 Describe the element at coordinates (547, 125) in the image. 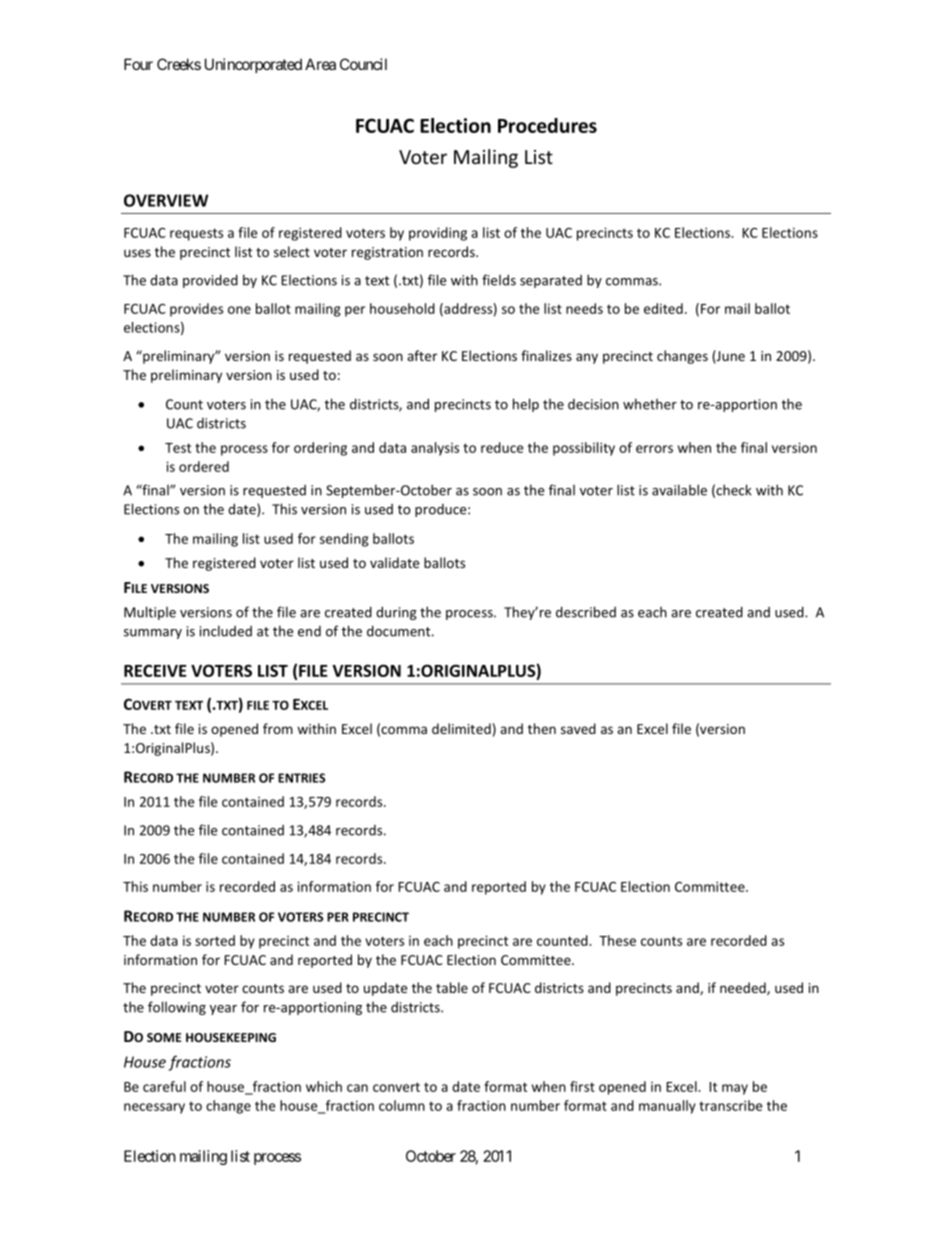

I see `Procedures` at that location.
